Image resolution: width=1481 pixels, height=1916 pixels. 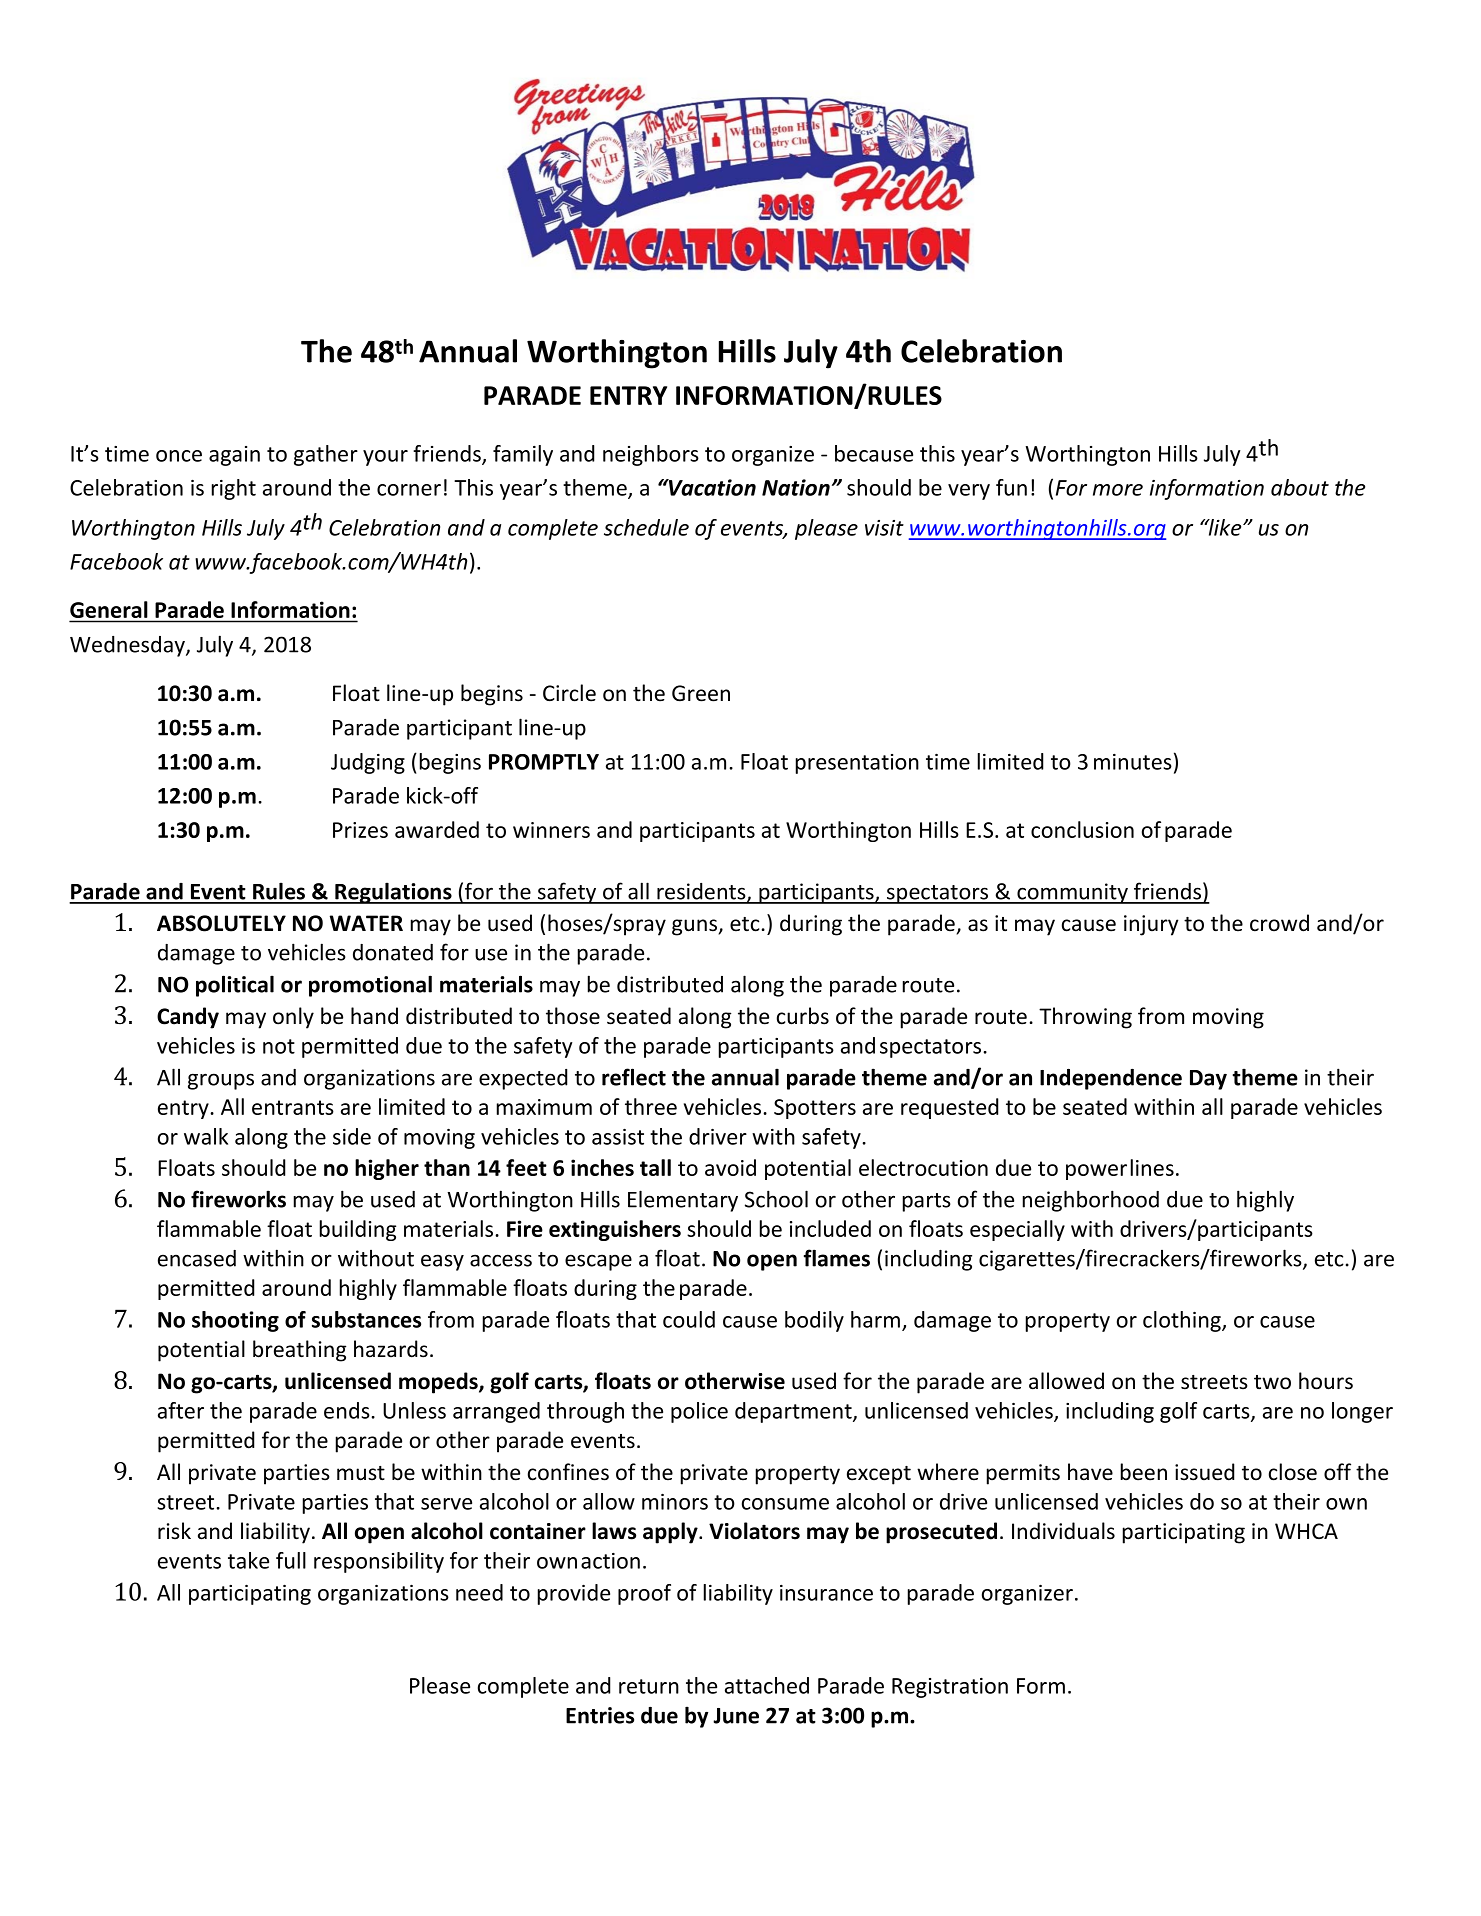 What do you see at coordinates (234, 489) in the screenshot?
I see `right` at bounding box center [234, 489].
